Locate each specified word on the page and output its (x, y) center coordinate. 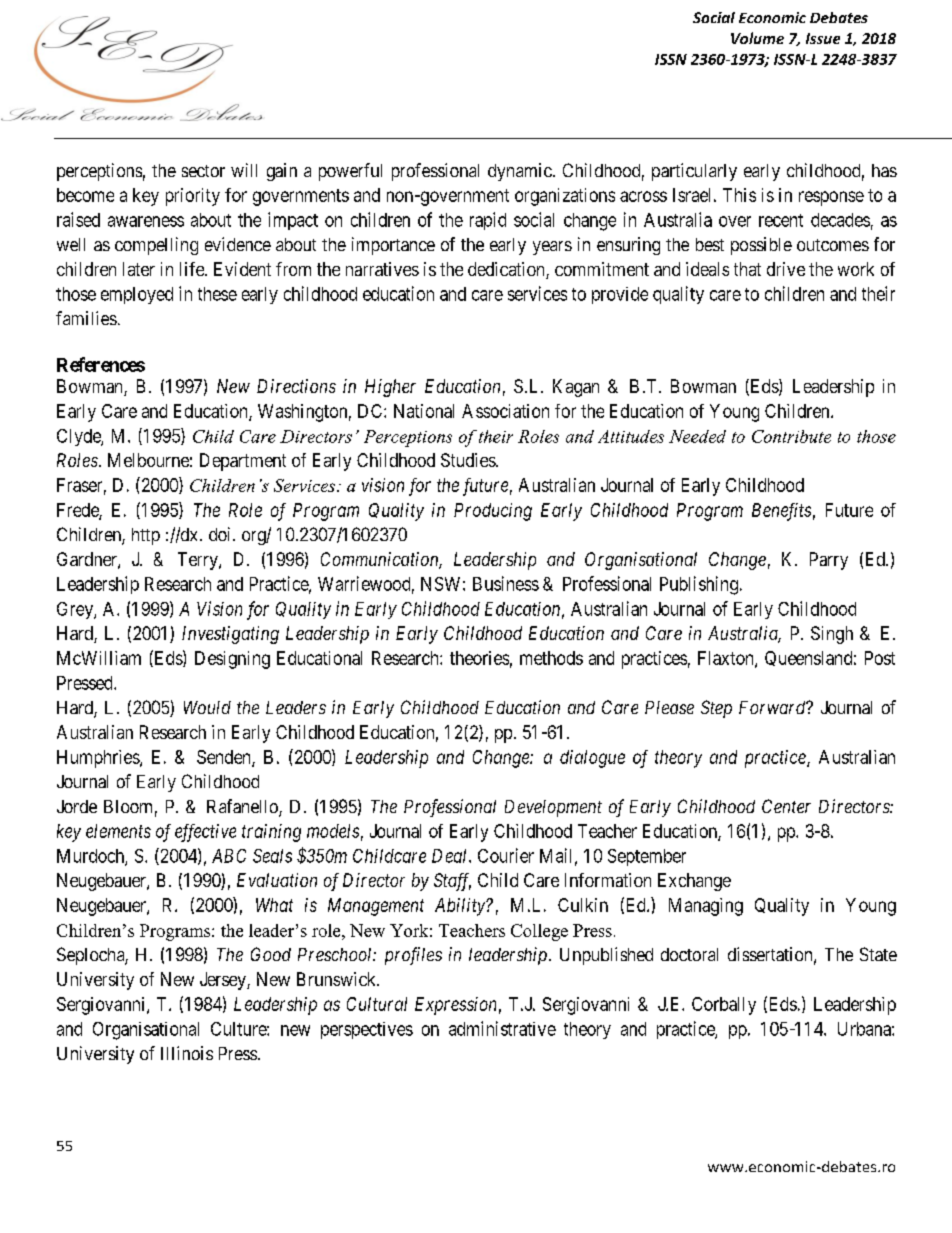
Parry (829, 561)
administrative (502, 1028)
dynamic (520, 172)
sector (203, 171)
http (146, 536)
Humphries (99, 759)
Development (553, 808)
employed (137, 295)
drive (786, 269)
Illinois (187, 1053)
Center (786, 806)
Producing (493, 512)
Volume (757, 38)
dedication (507, 270)
